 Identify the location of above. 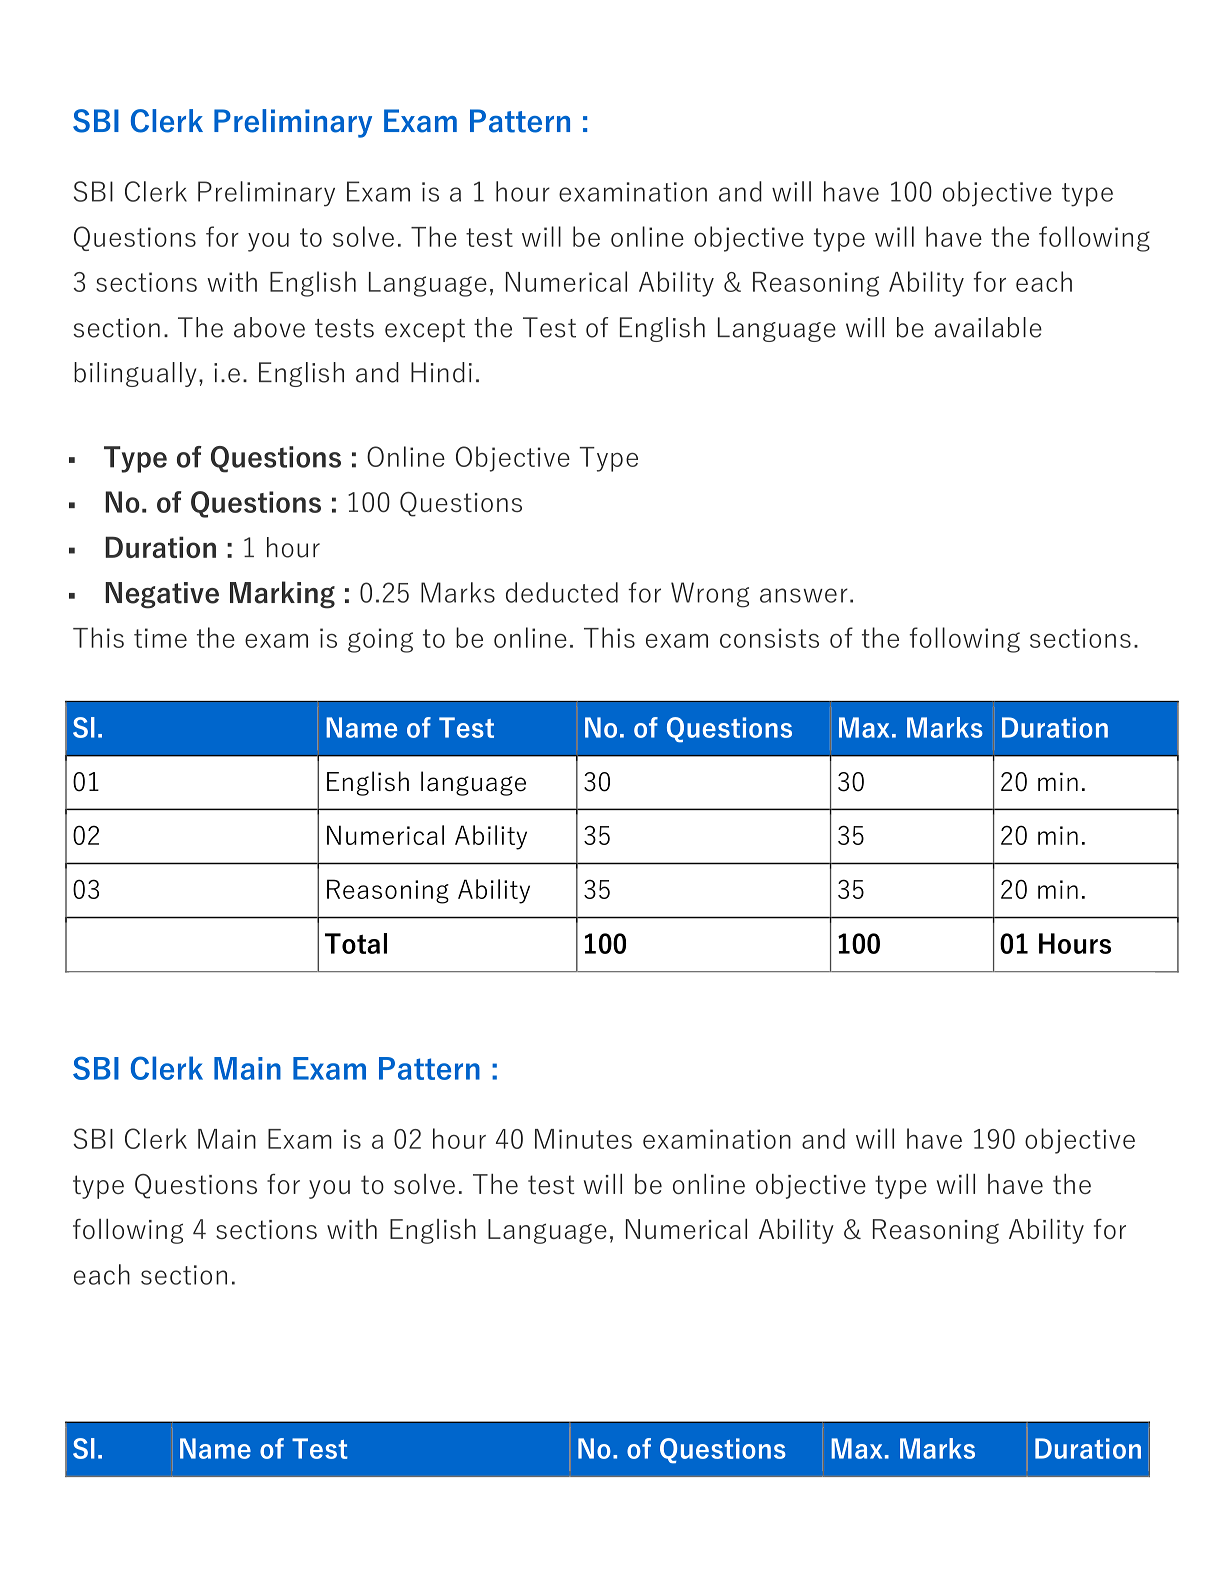
(269, 327).
